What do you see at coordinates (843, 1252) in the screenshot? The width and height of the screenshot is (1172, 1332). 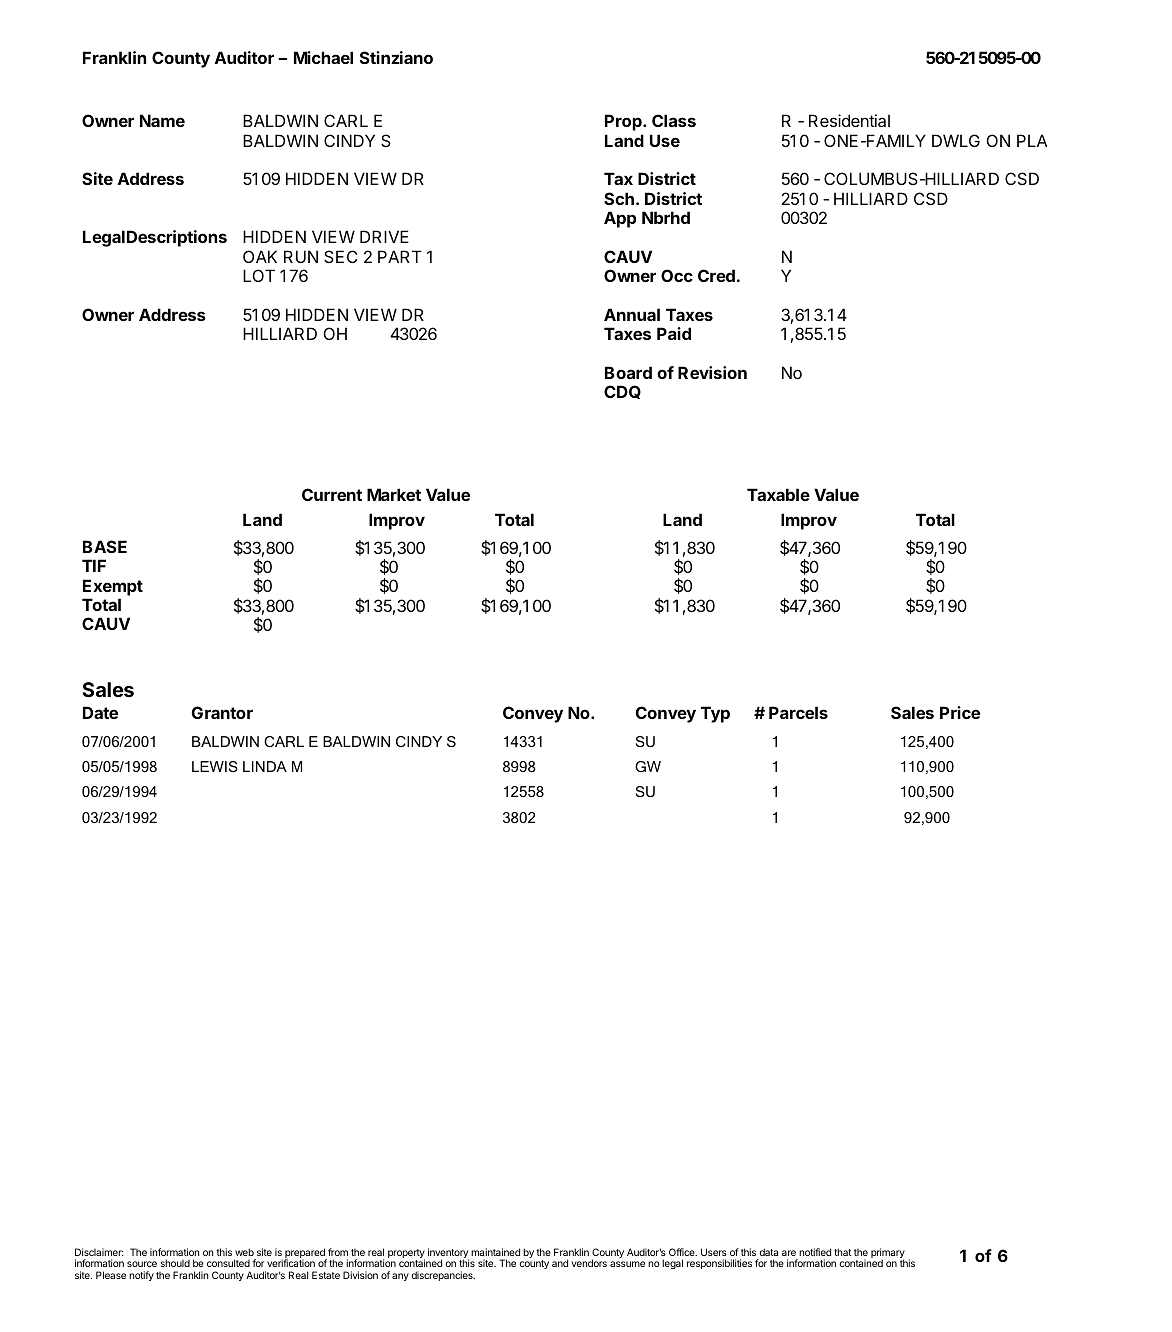 I see `that` at bounding box center [843, 1252].
